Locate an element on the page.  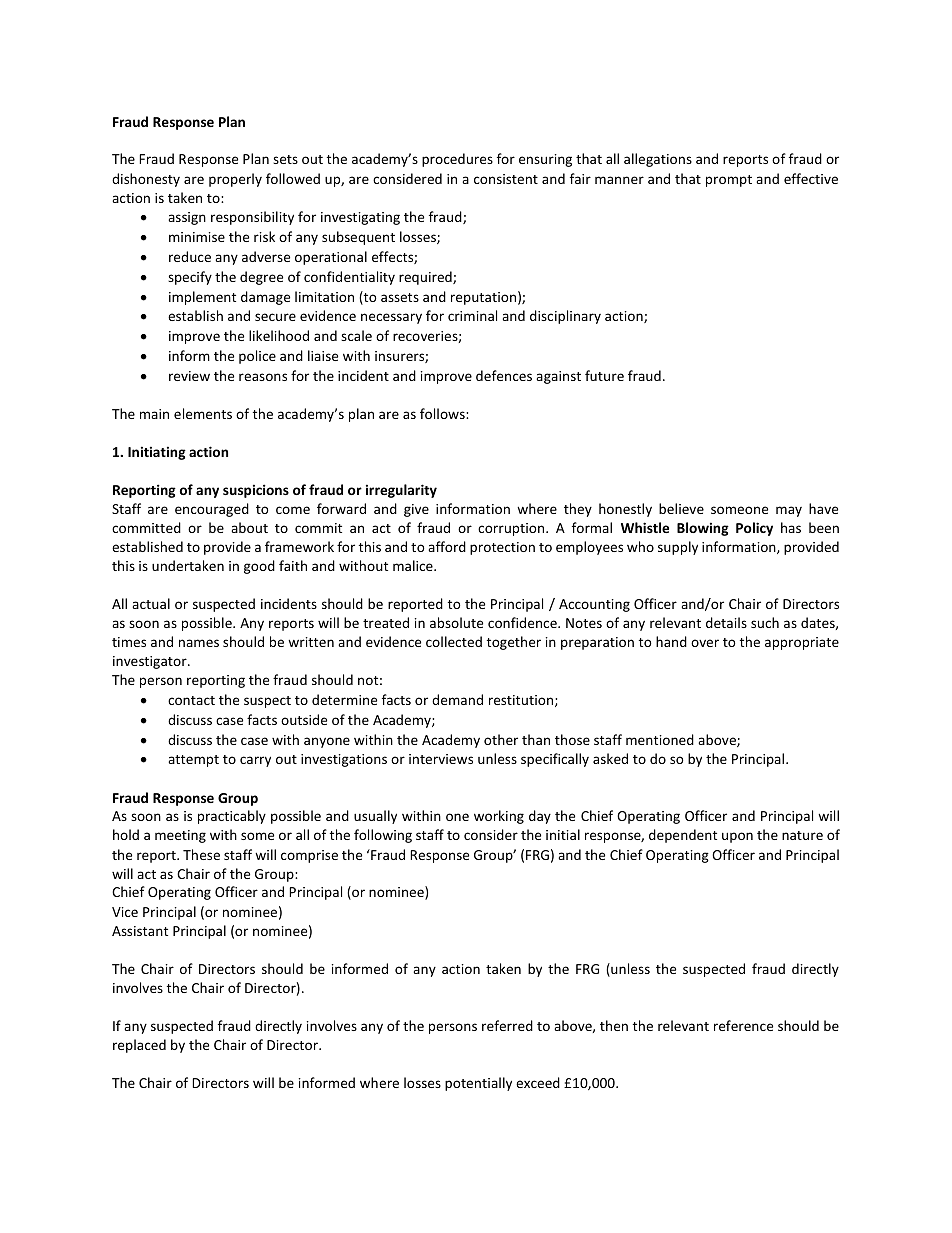
potentially is located at coordinates (478, 1084).
